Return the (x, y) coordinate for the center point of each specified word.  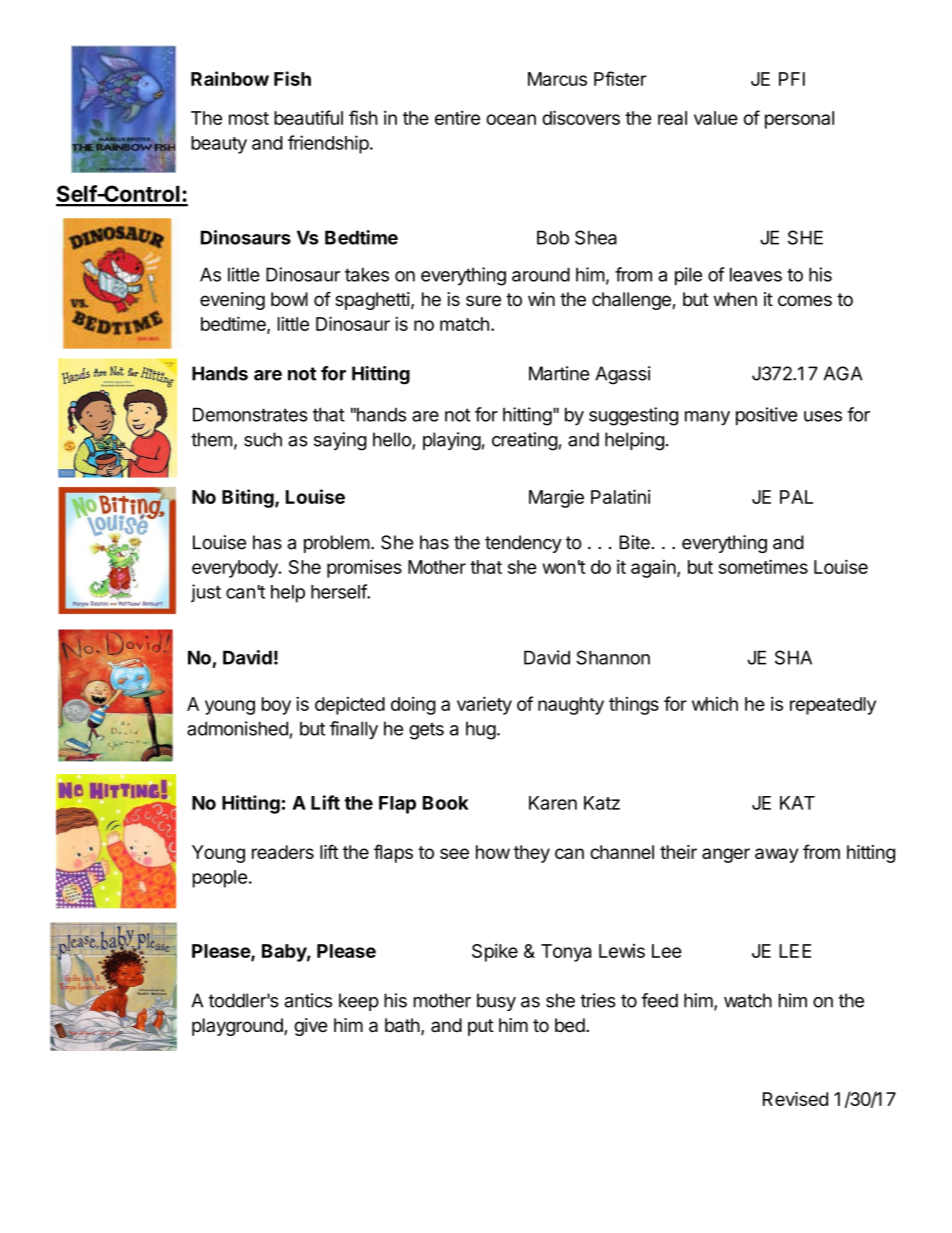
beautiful (308, 117)
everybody (236, 569)
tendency (523, 544)
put (481, 1027)
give (311, 1027)
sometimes (763, 566)
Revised (795, 1099)
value (716, 118)
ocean (511, 119)
